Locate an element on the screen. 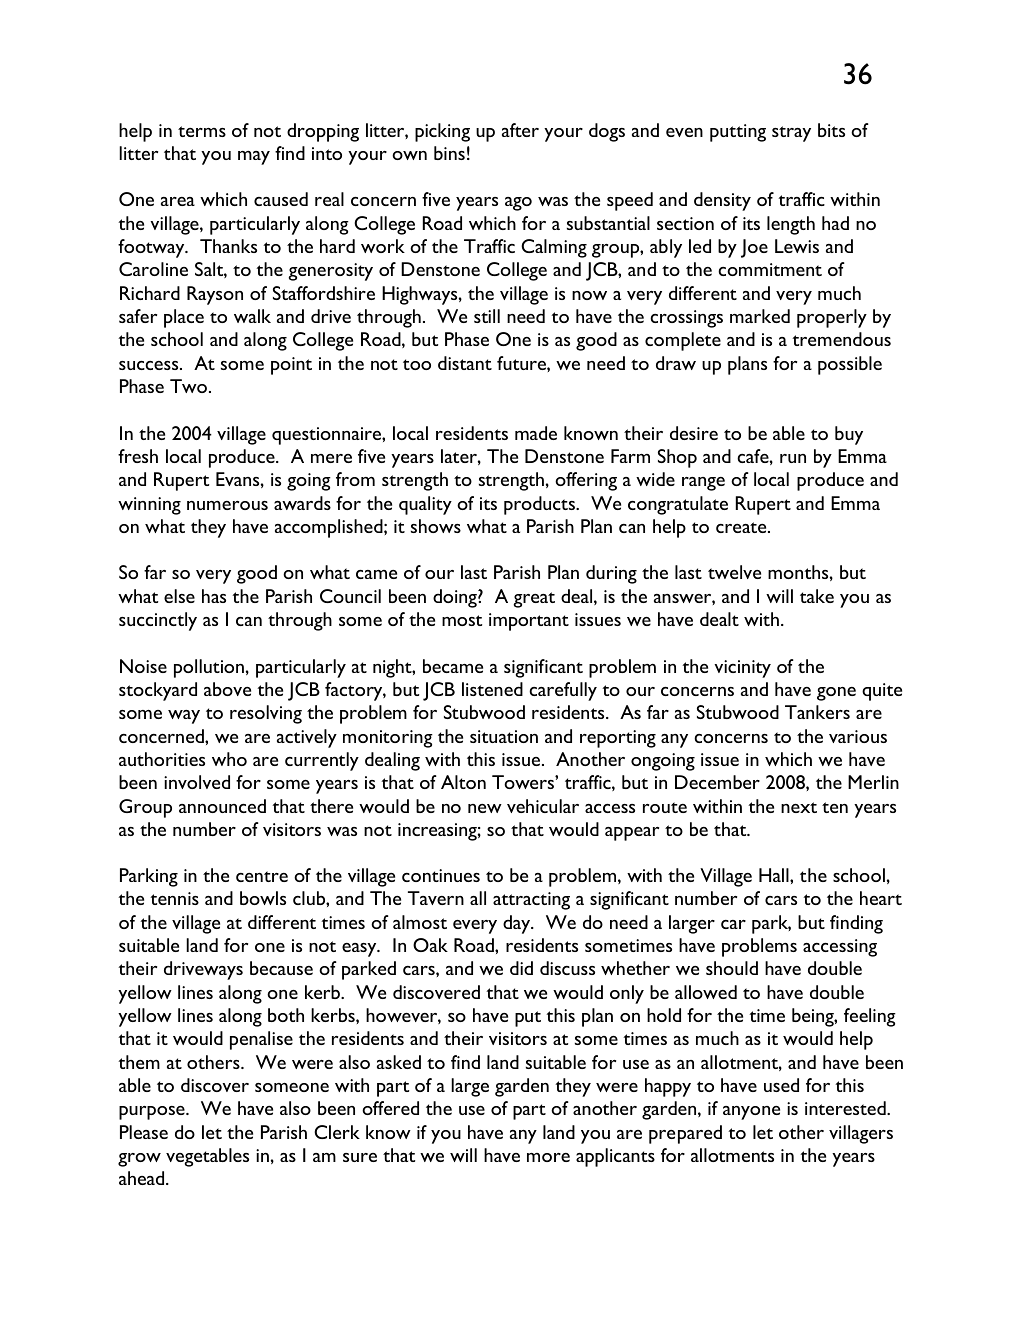  Two is located at coordinates (188, 386).
